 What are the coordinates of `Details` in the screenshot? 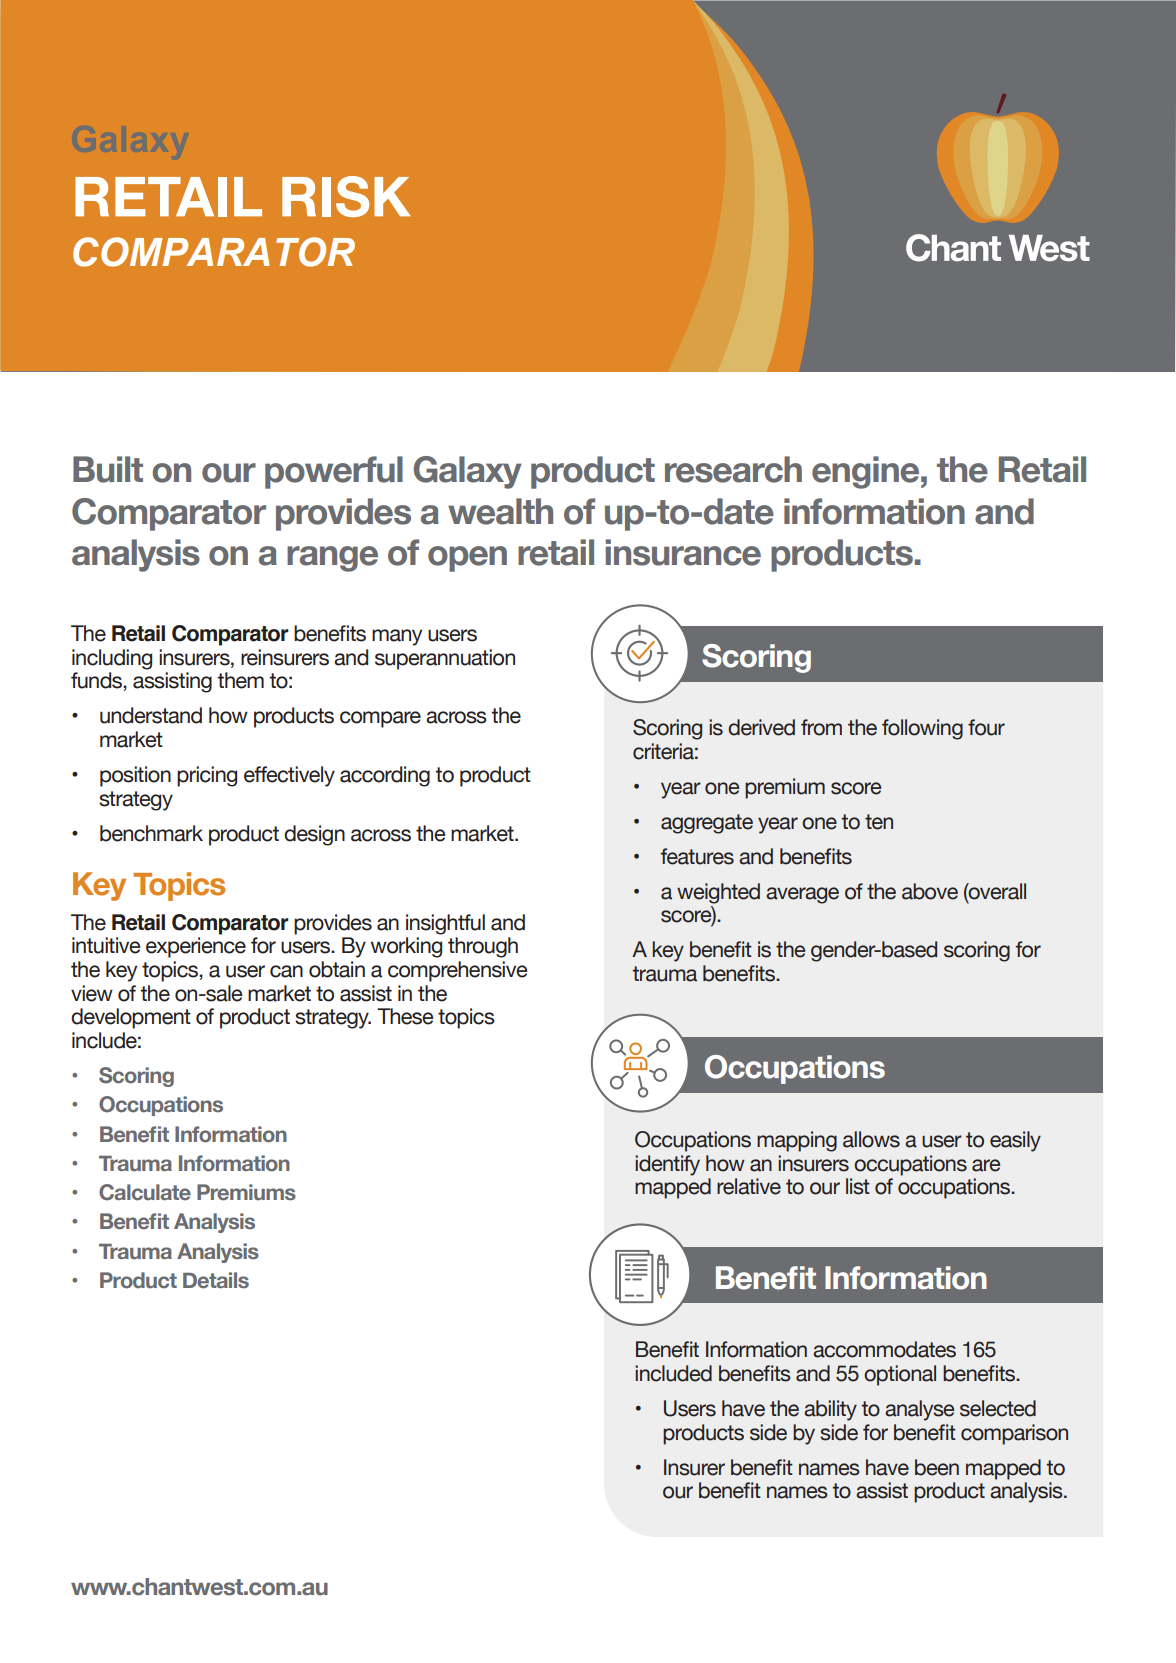 It's located at (216, 1280).
